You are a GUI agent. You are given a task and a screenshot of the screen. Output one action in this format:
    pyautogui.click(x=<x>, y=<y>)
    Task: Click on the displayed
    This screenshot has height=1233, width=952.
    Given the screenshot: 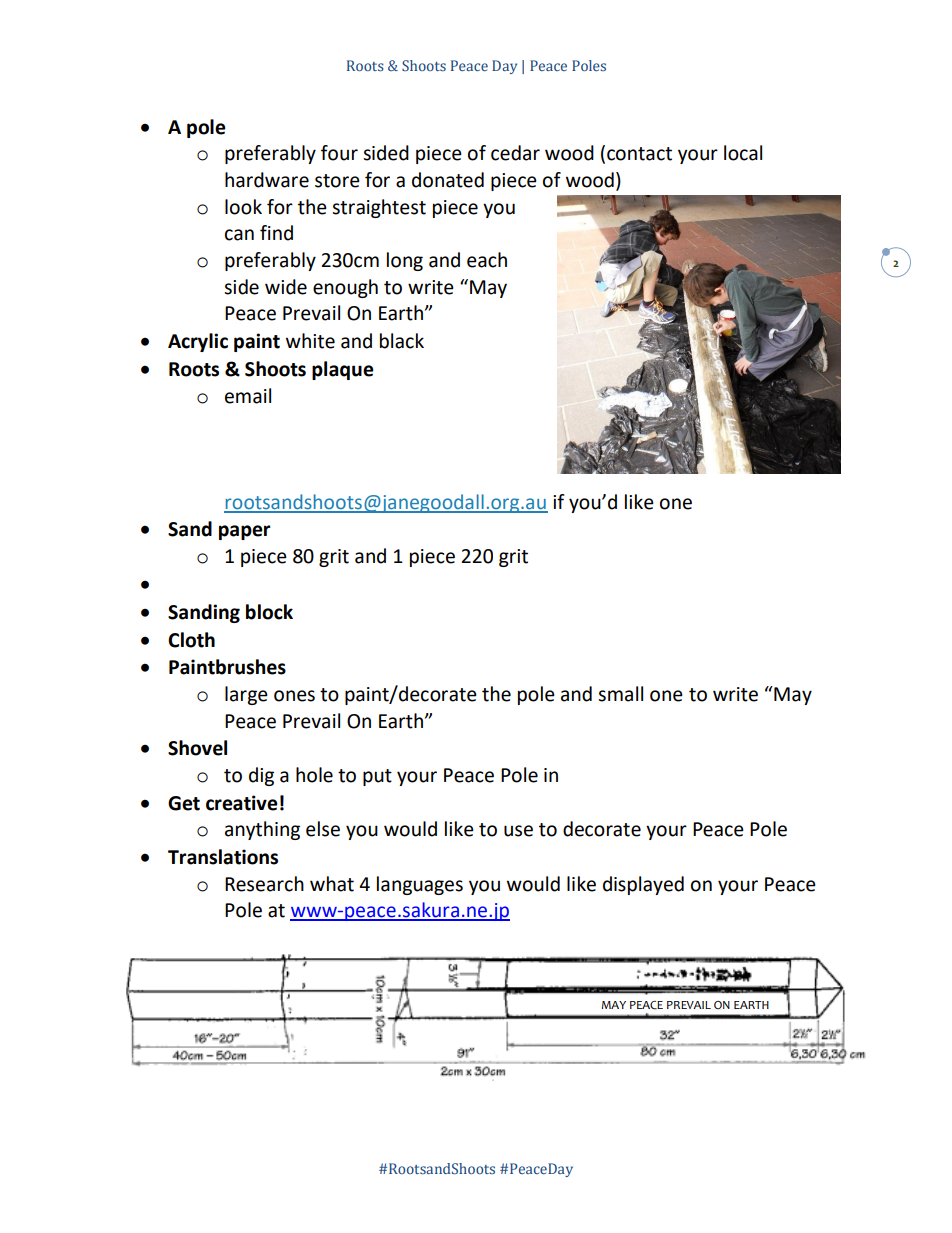 What is the action you would take?
    pyautogui.click(x=643, y=885)
